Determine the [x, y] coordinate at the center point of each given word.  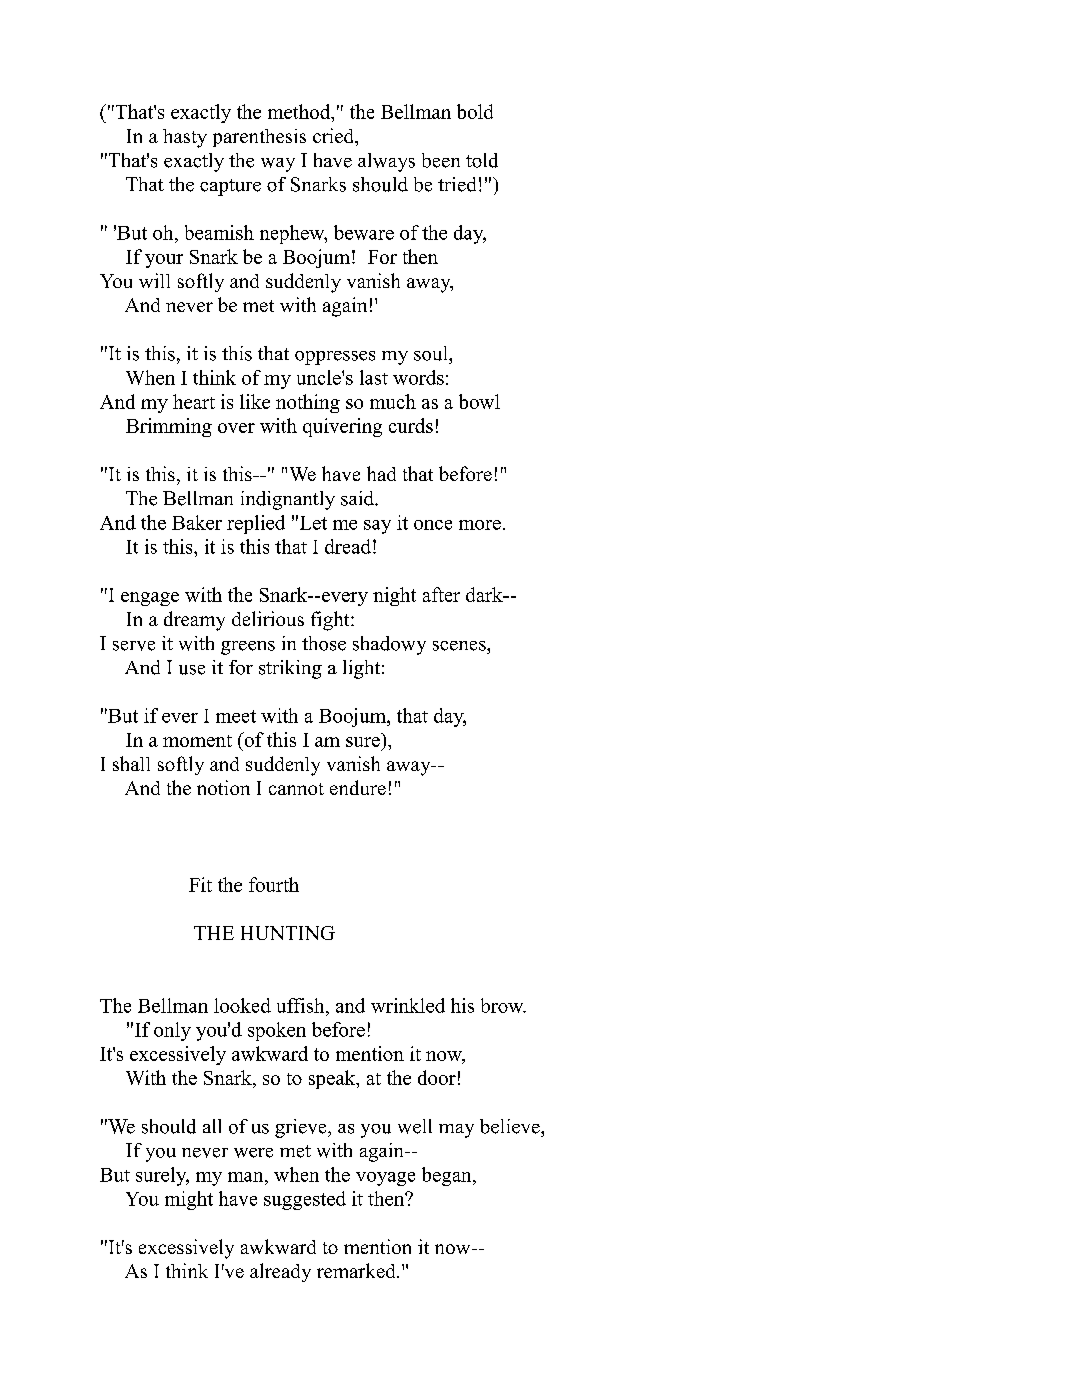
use [192, 670]
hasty [185, 138]
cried [334, 135]
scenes [460, 646]
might [189, 1200]
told [482, 160]
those [324, 643]
